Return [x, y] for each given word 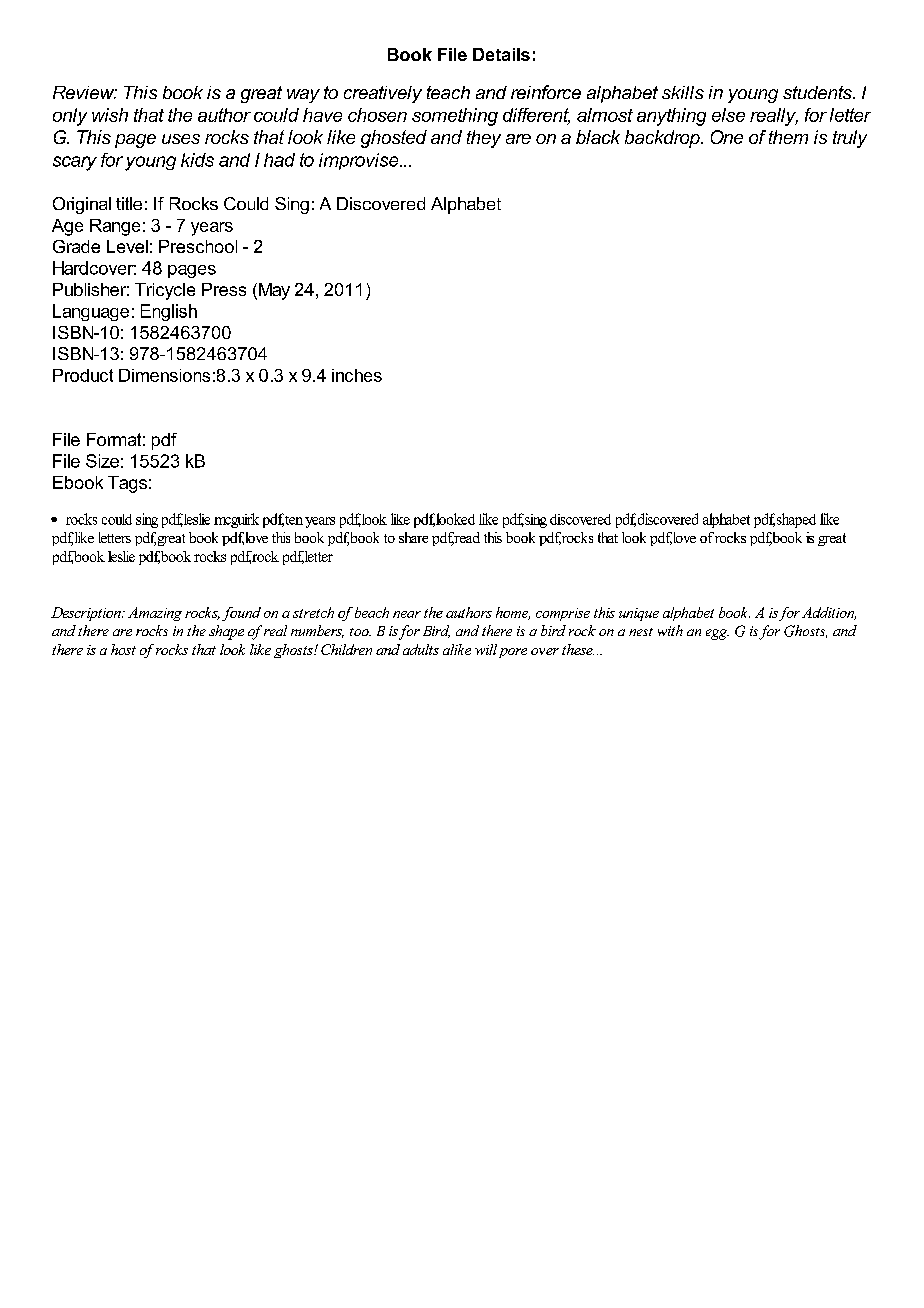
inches [357, 375]
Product [83, 375]
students [818, 92]
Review [85, 92]
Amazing [155, 614]
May [274, 291]
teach [448, 92]
